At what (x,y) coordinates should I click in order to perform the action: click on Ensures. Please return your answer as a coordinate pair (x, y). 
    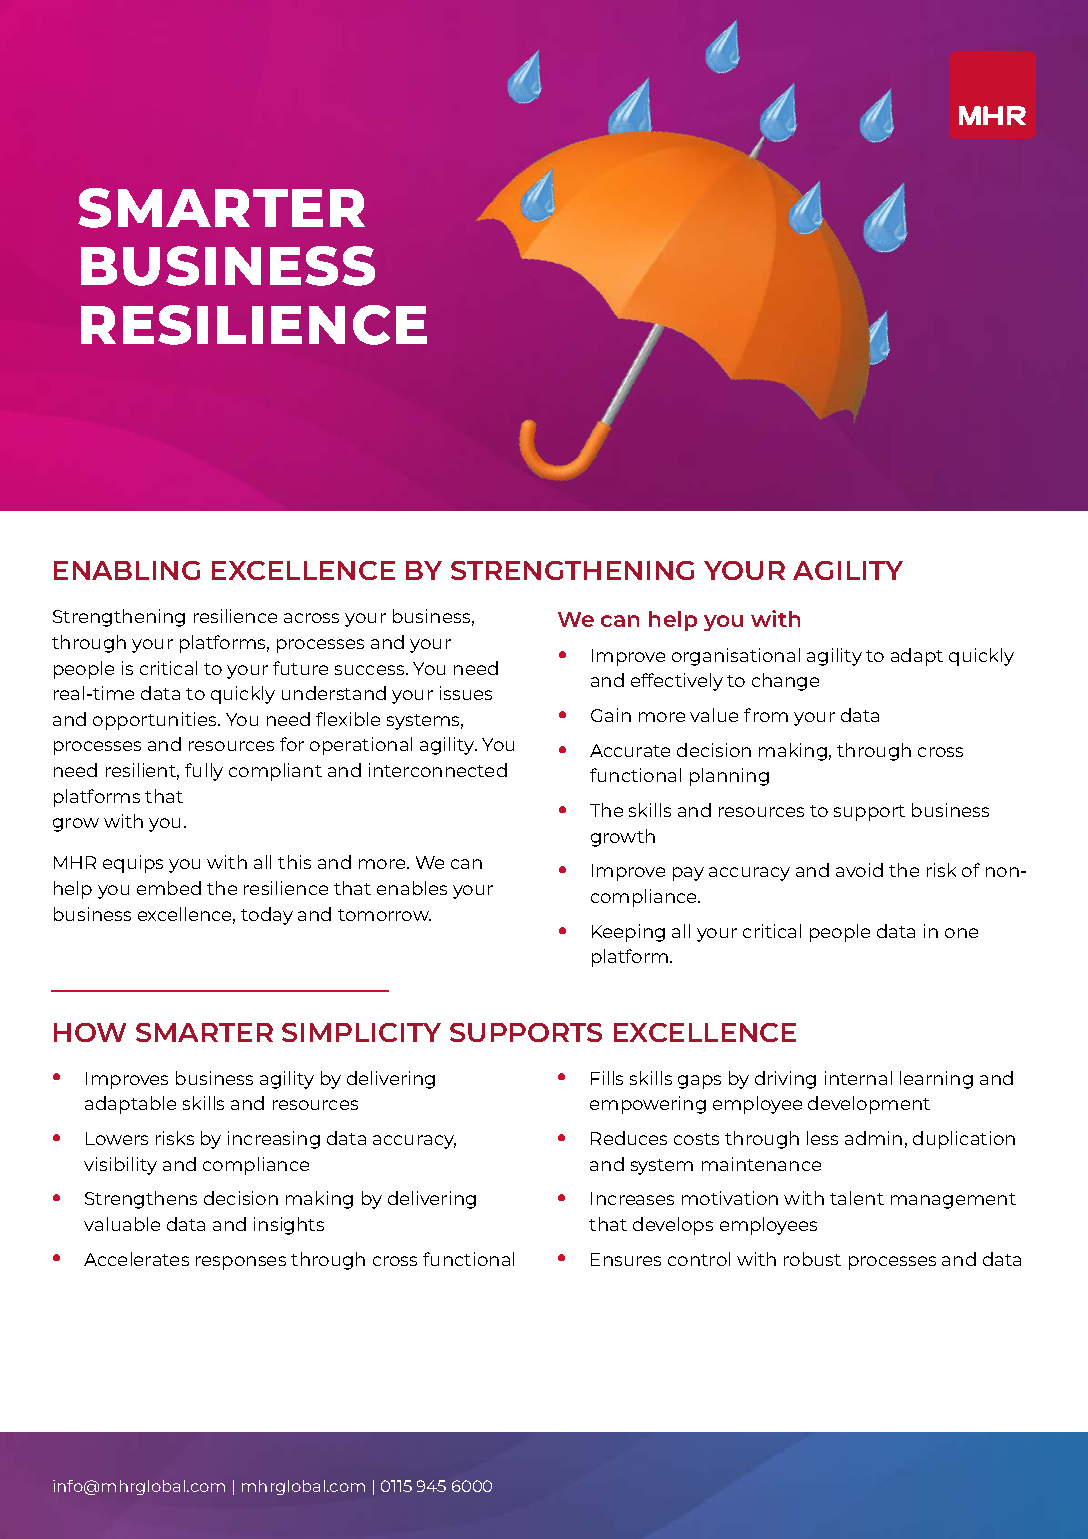
    Looking at the image, I should click on (626, 1259).
